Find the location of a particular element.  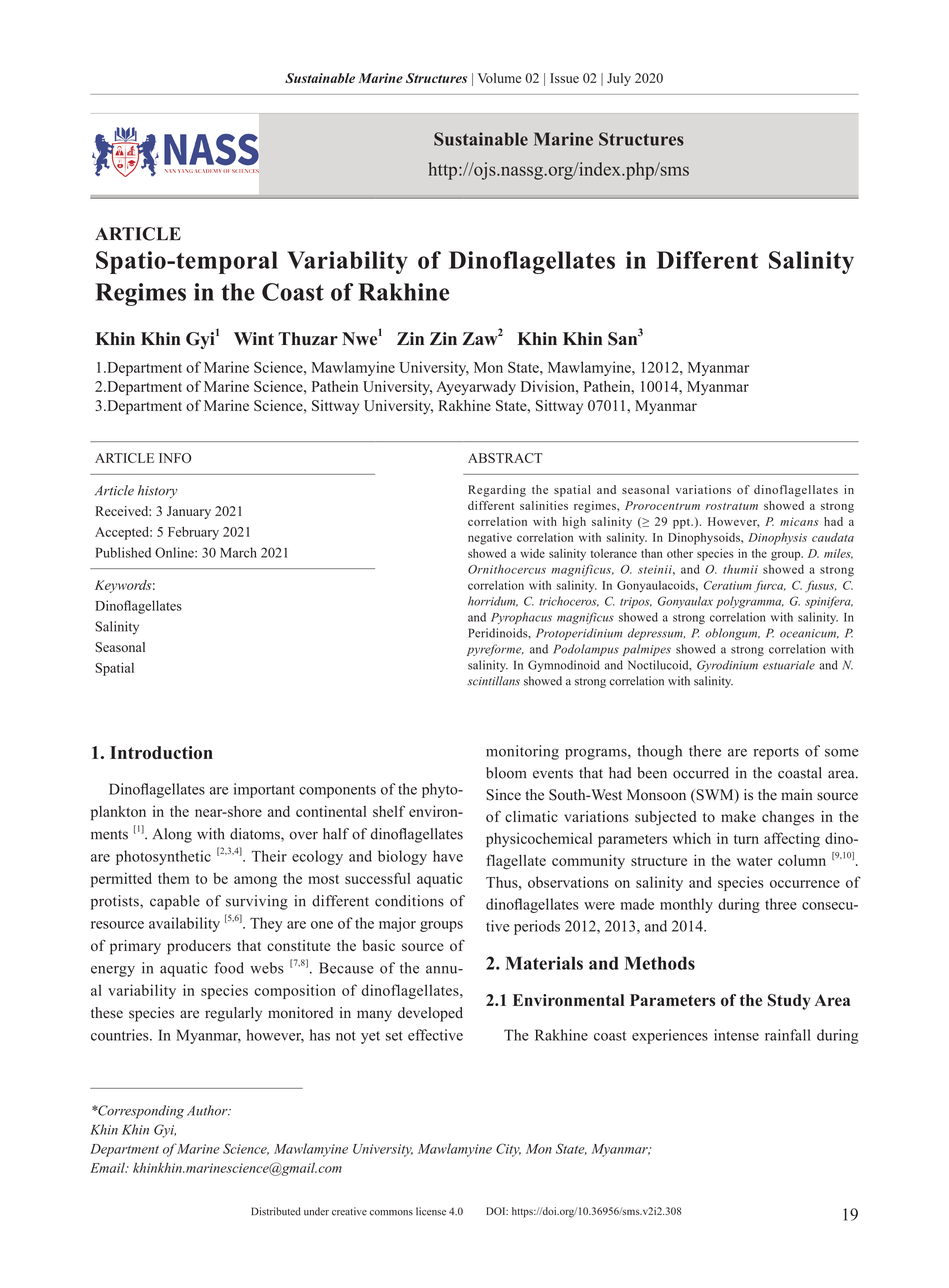

INFO is located at coordinates (175, 458).
